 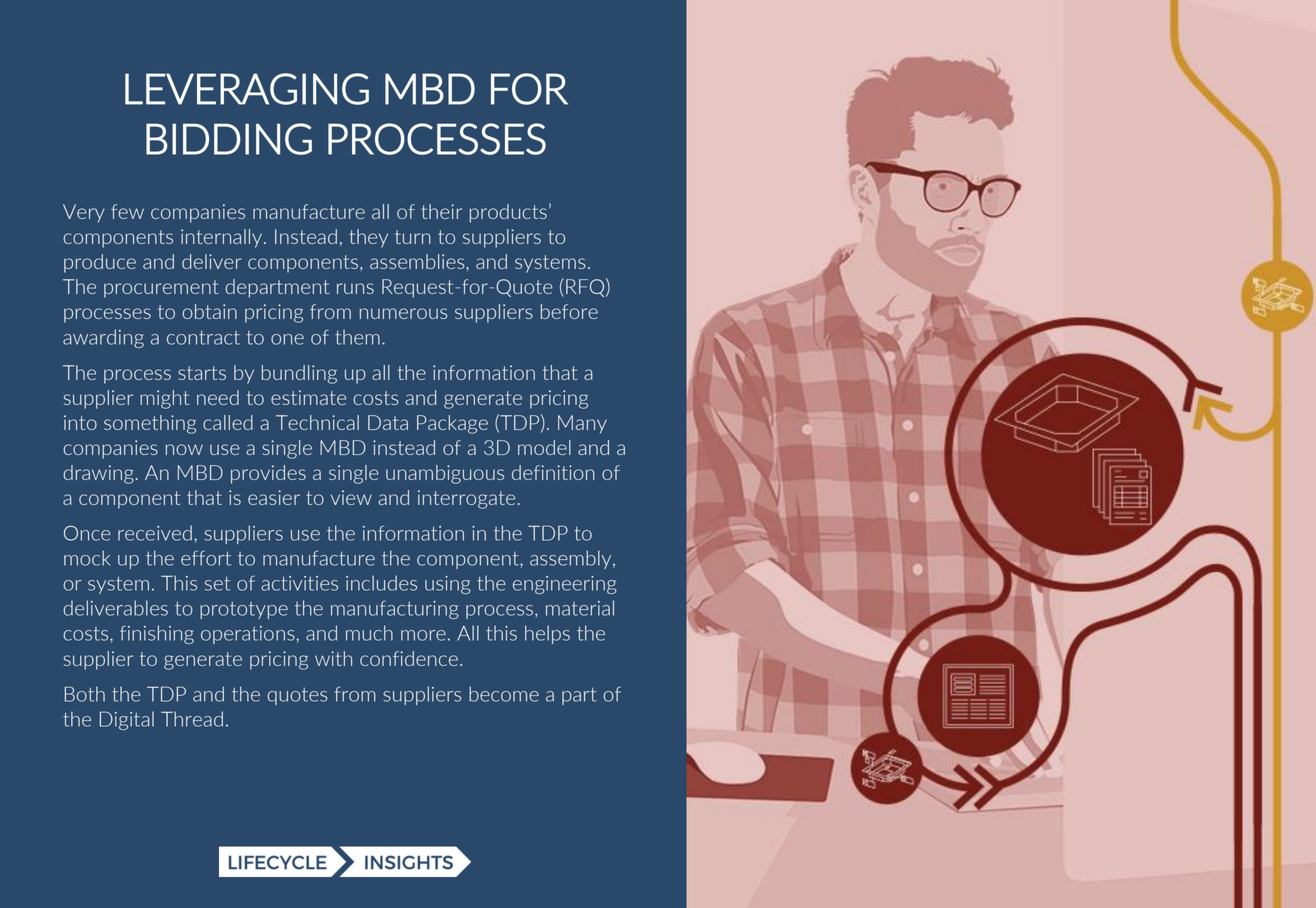 What do you see at coordinates (569, 311) in the screenshot?
I see `before` at bounding box center [569, 311].
